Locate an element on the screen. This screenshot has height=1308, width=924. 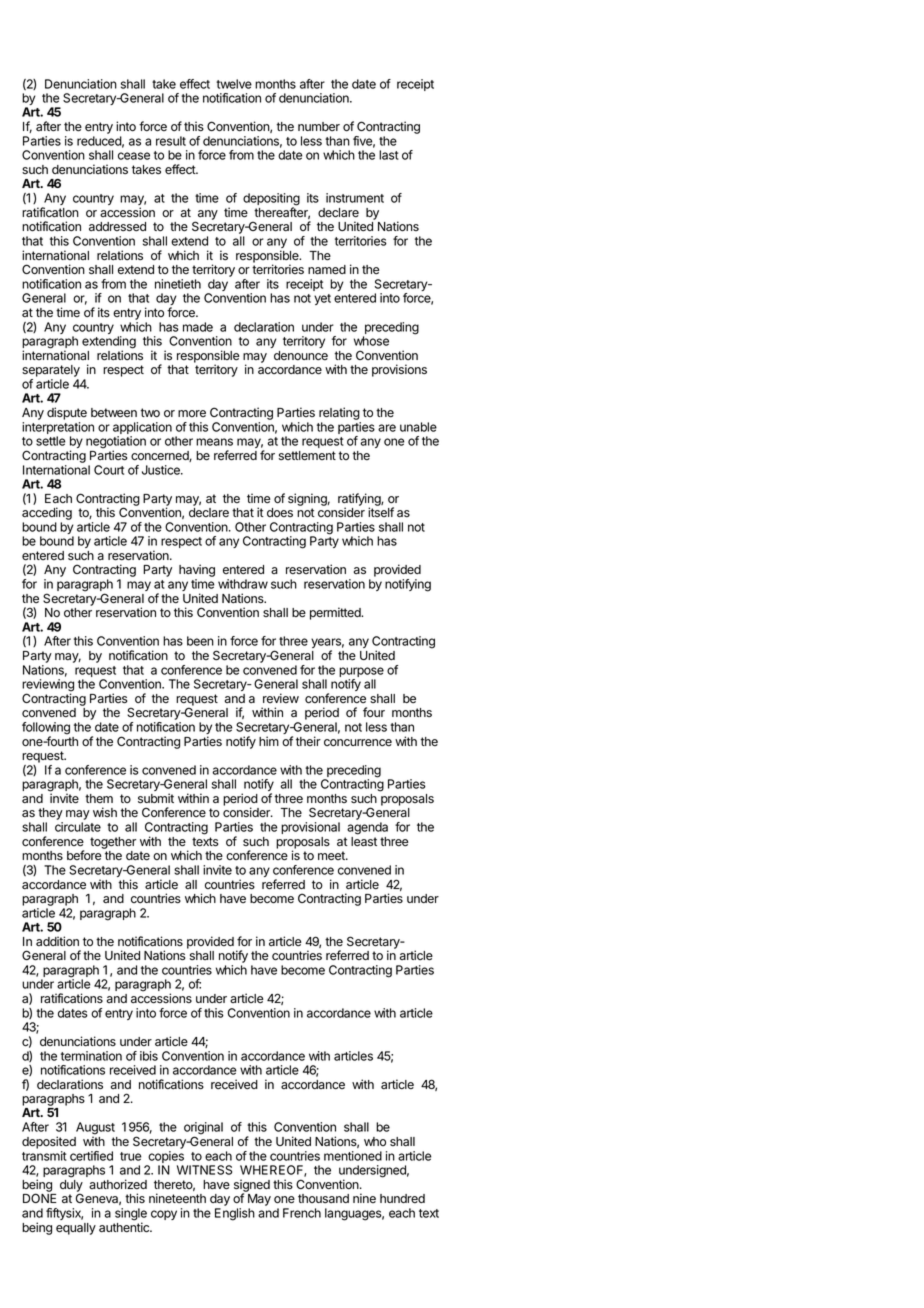
least is located at coordinates (364, 842).
